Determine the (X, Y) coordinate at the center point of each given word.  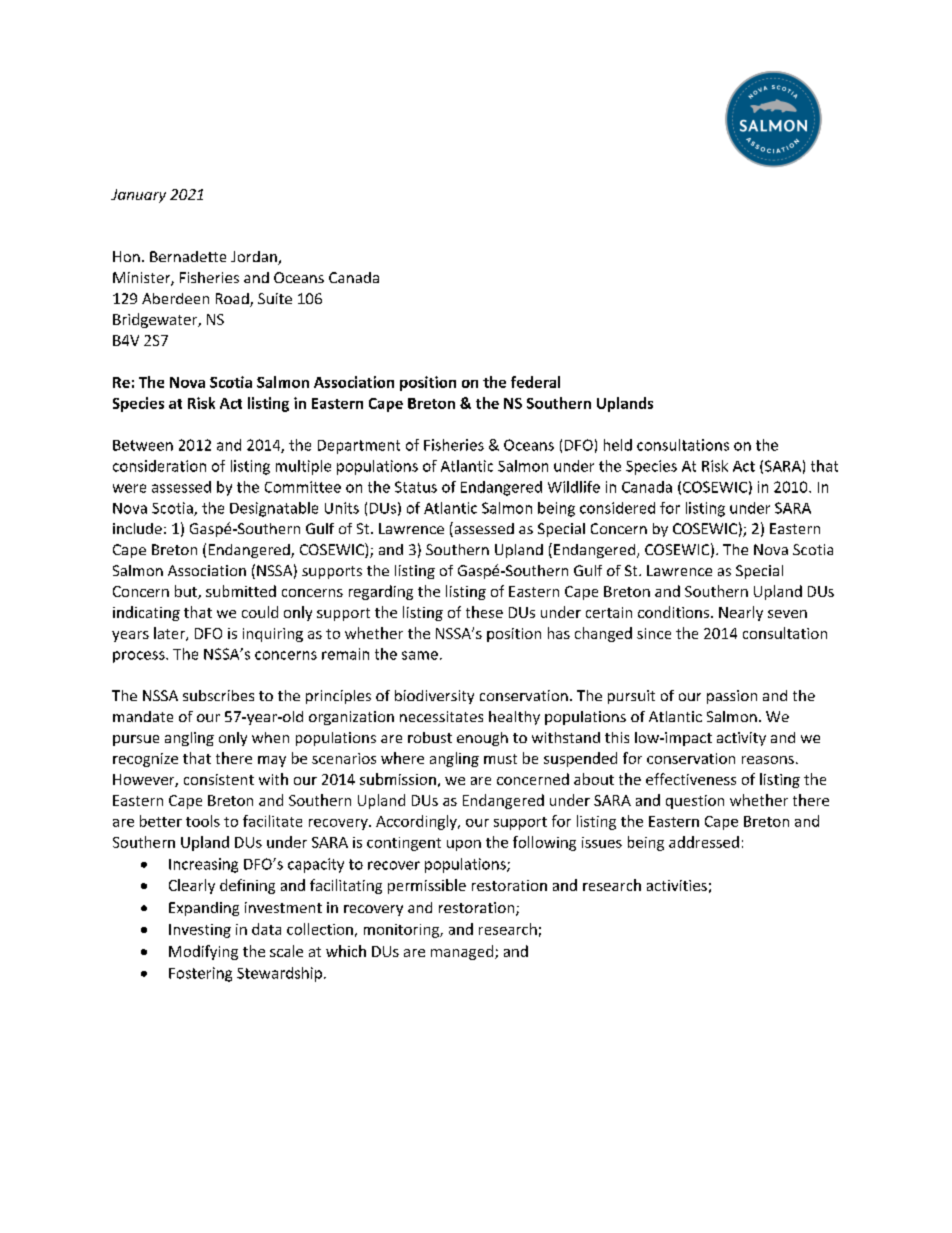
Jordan (255, 258)
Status (416, 487)
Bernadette (188, 256)
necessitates (441, 716)
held (618, 445)
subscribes (218, 695)
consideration (159, 466)
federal (535, 382)
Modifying (203, 952)
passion (732, 697)
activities (677, 885)
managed (462, 952)
